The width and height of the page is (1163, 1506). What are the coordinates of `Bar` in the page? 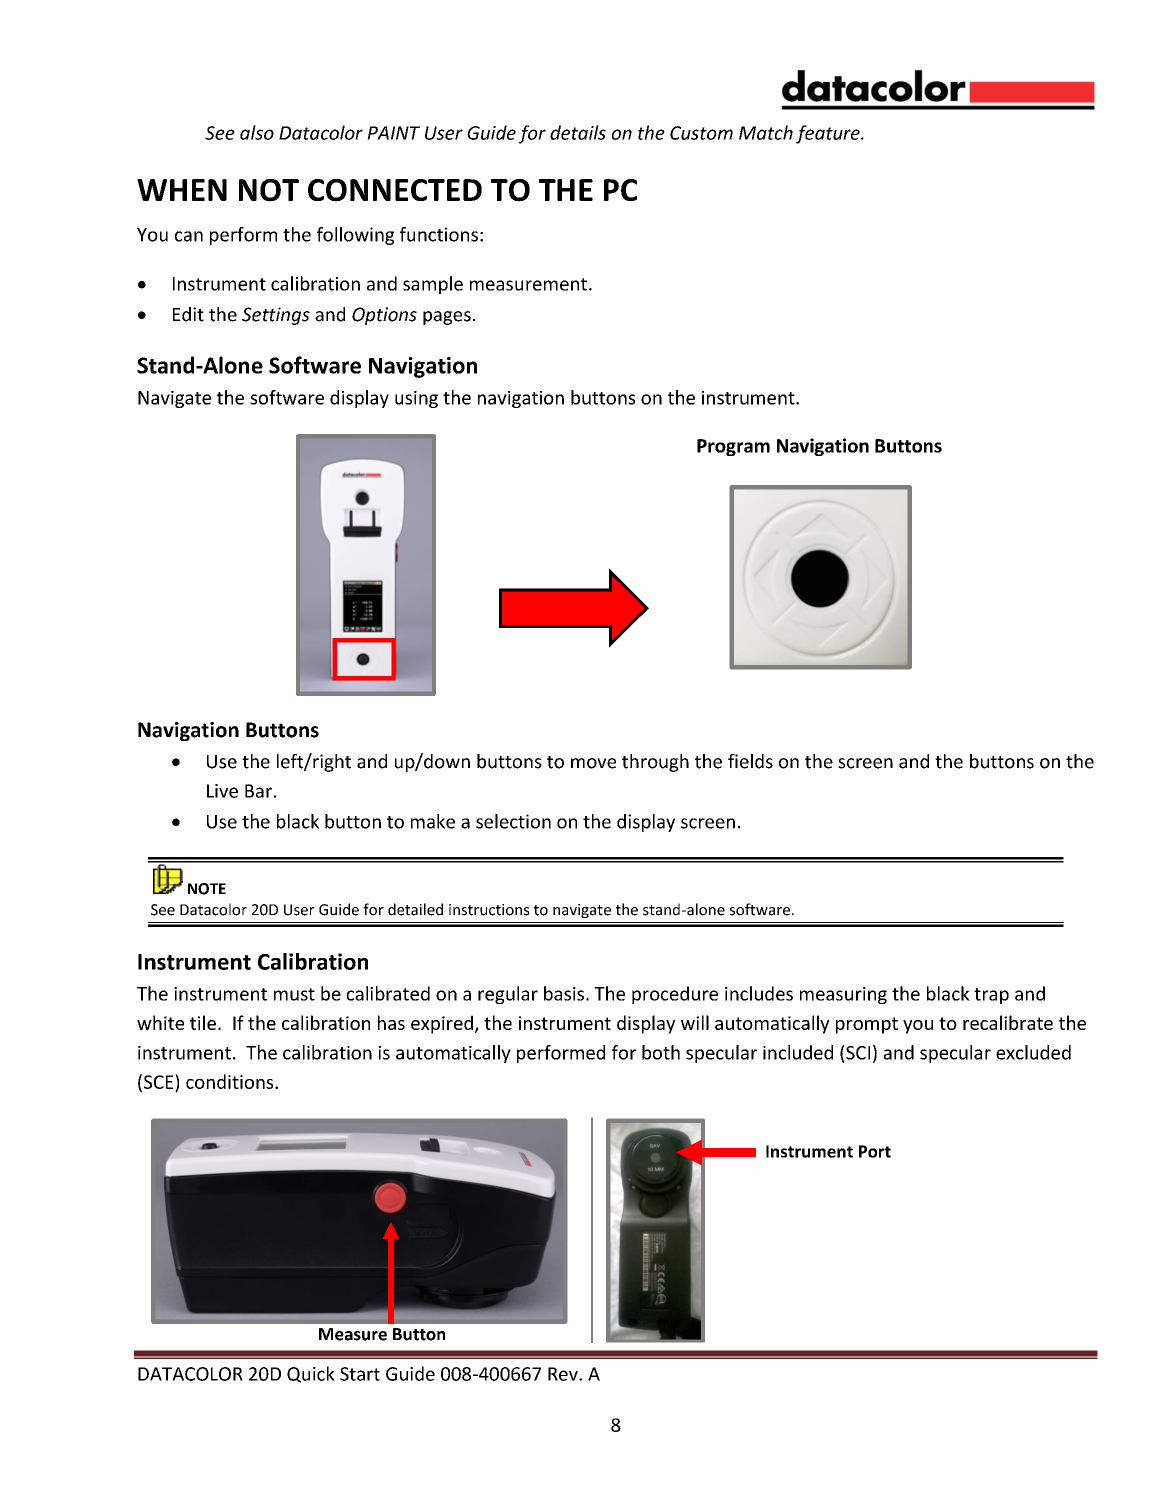 It's located at (258, 791).
